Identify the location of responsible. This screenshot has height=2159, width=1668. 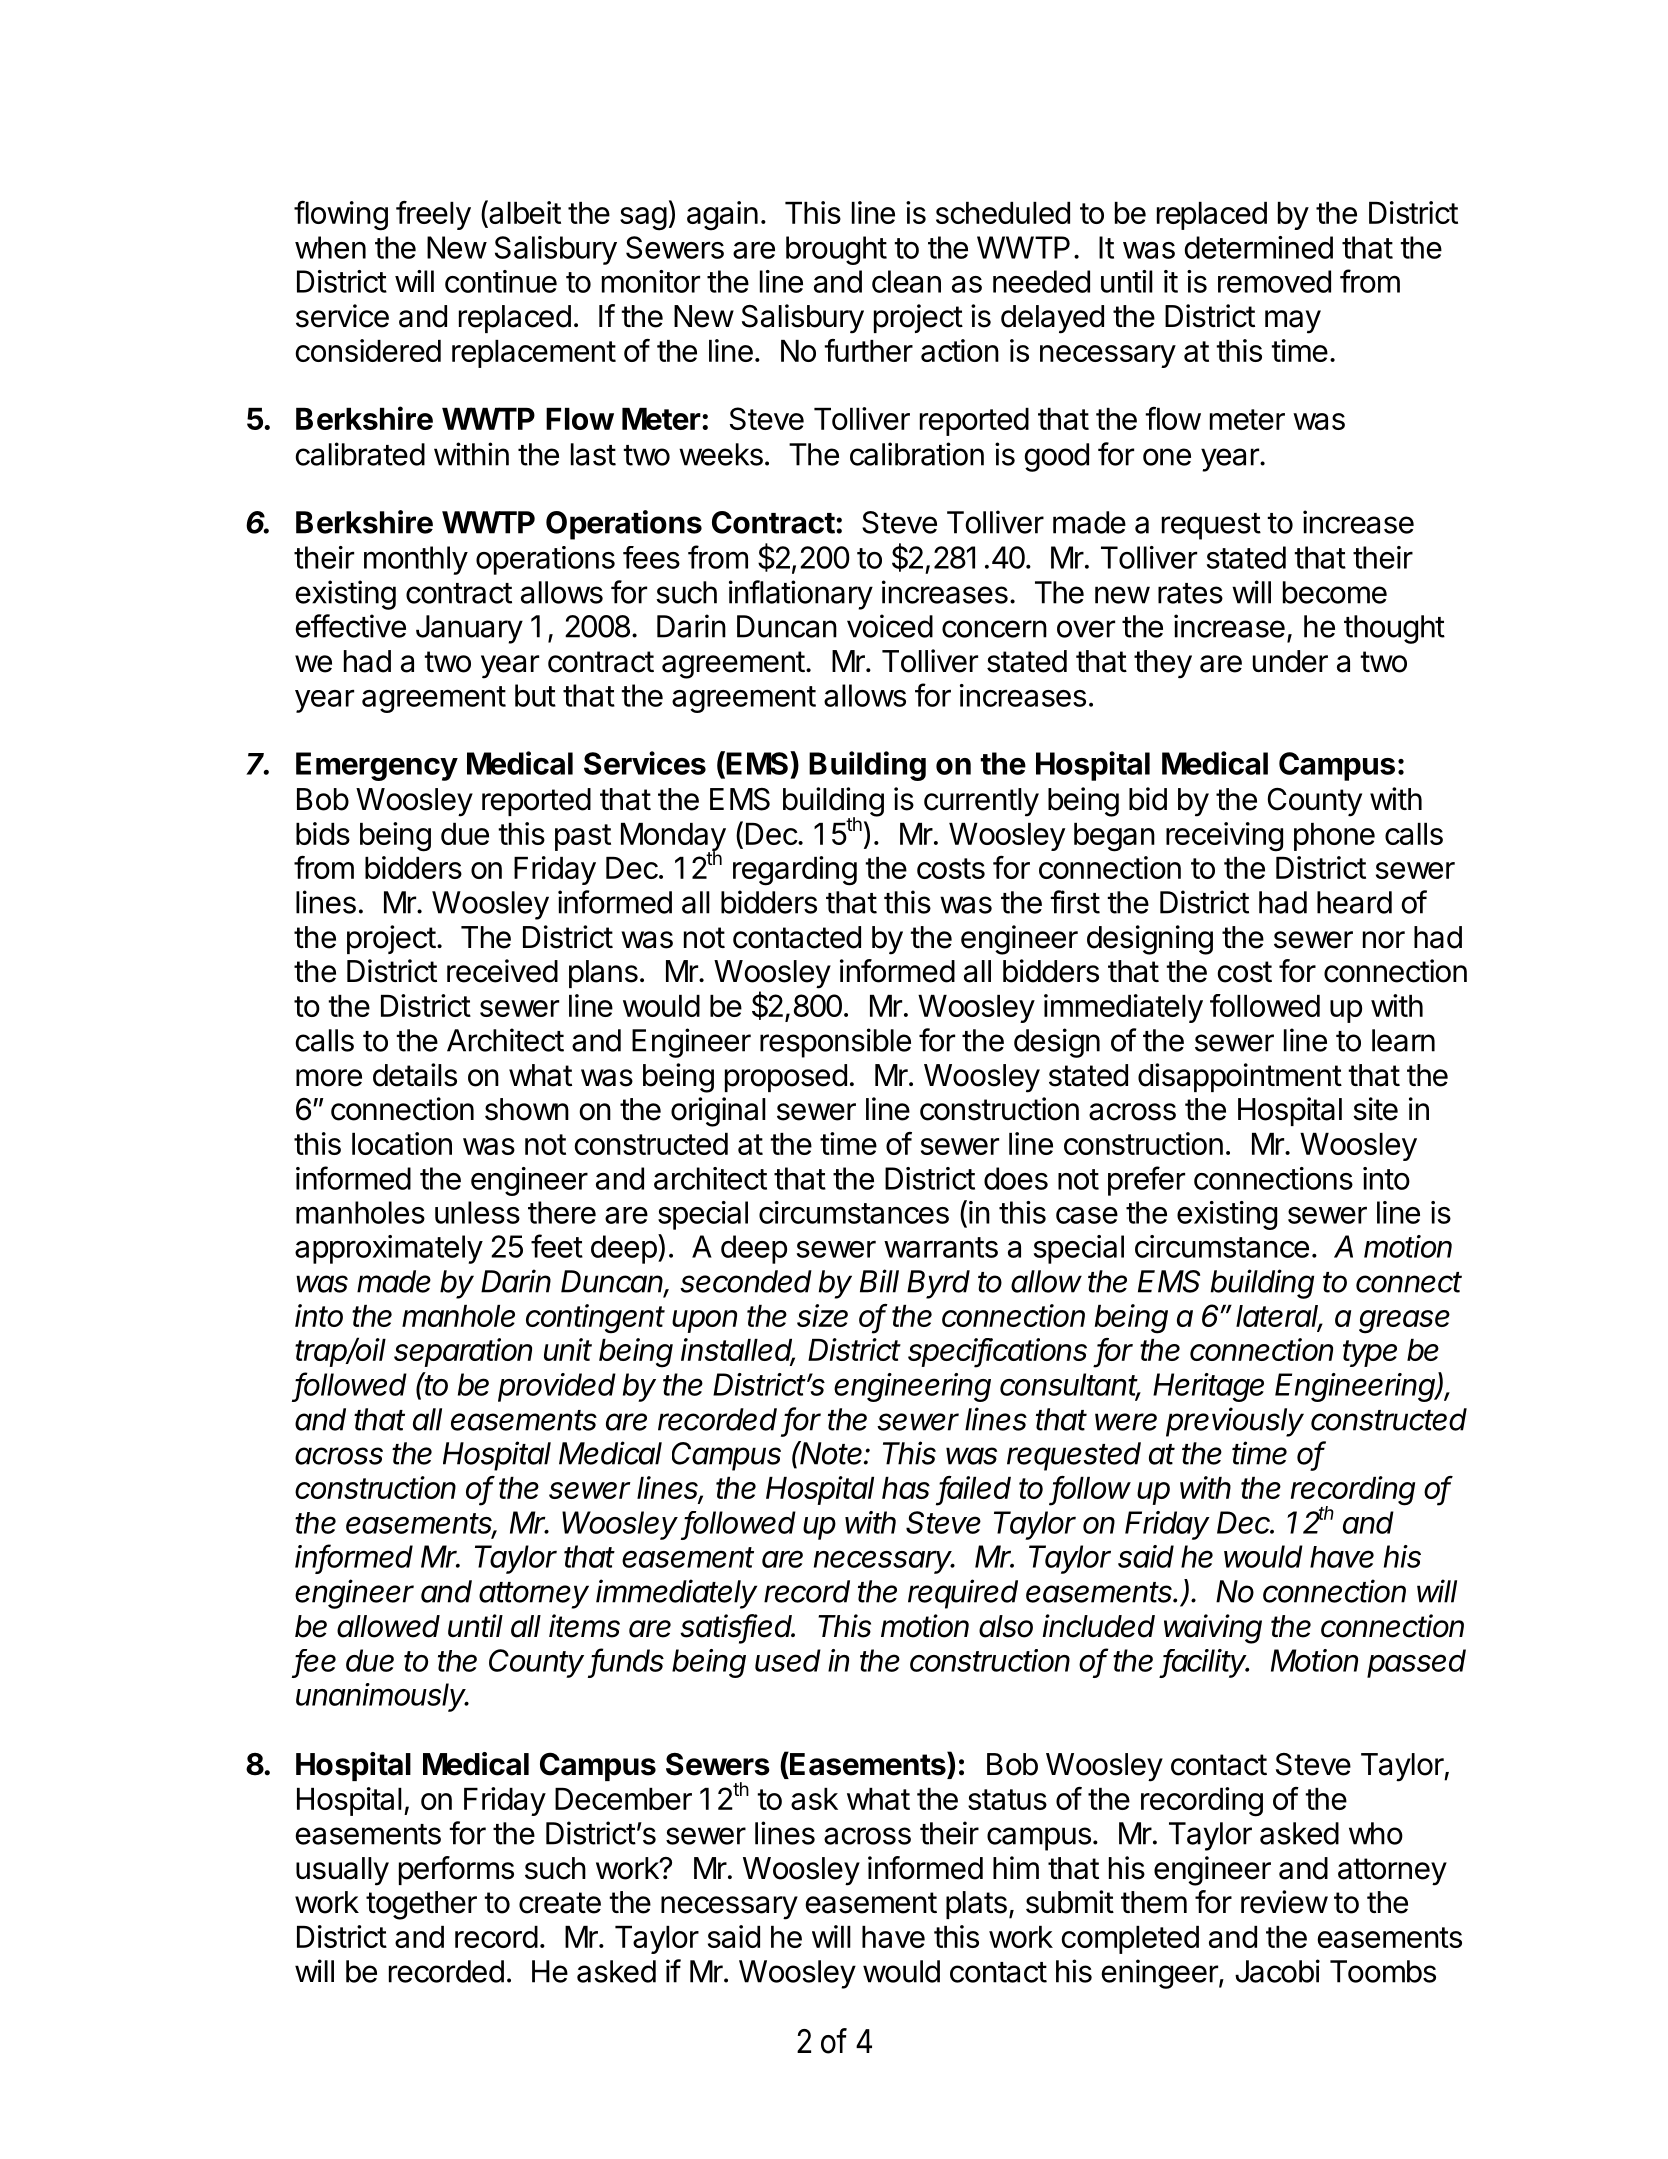
(835, 1043).
